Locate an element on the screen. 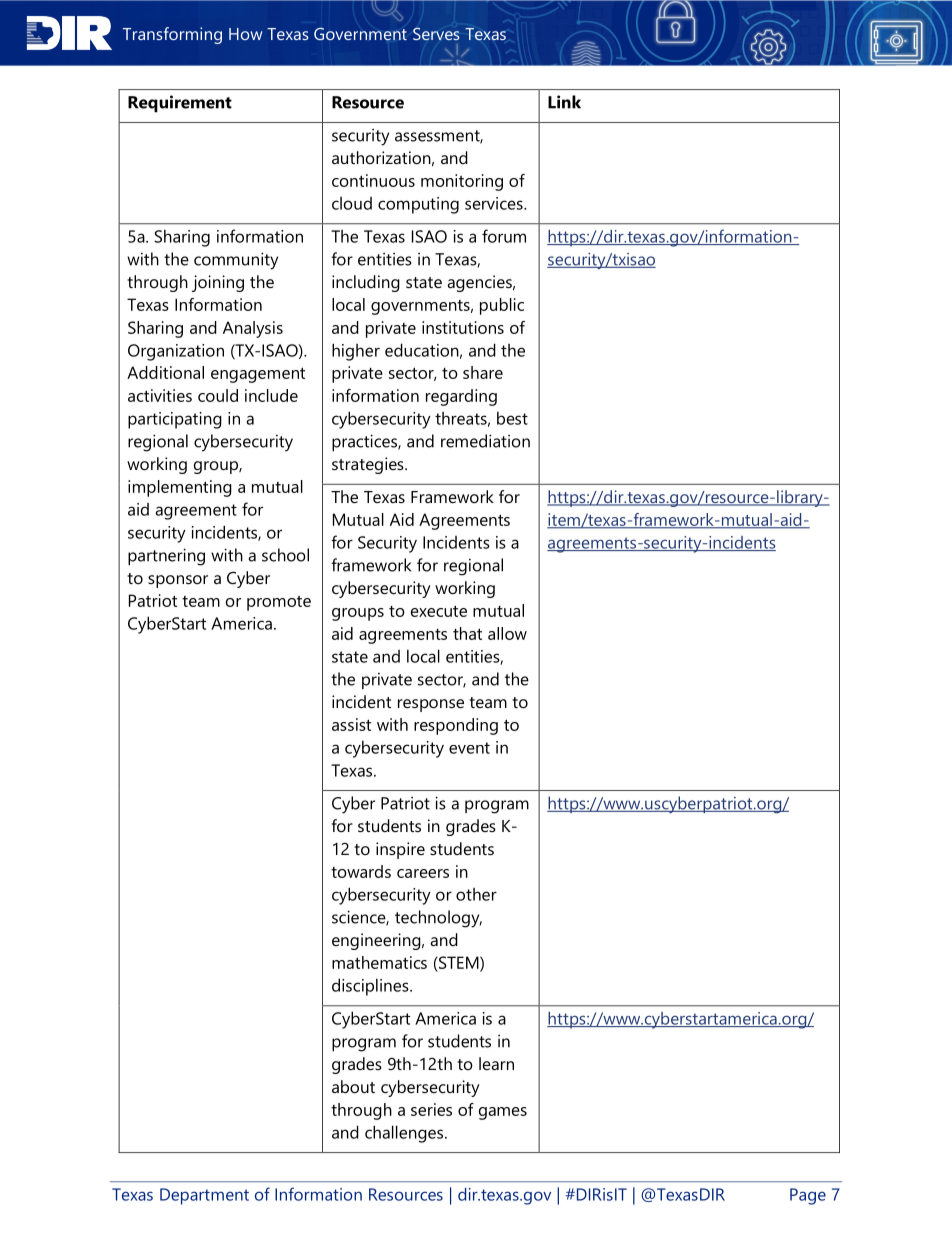 This screenshot has height=1233, width=952. could is located at coordinates (218, 395).
